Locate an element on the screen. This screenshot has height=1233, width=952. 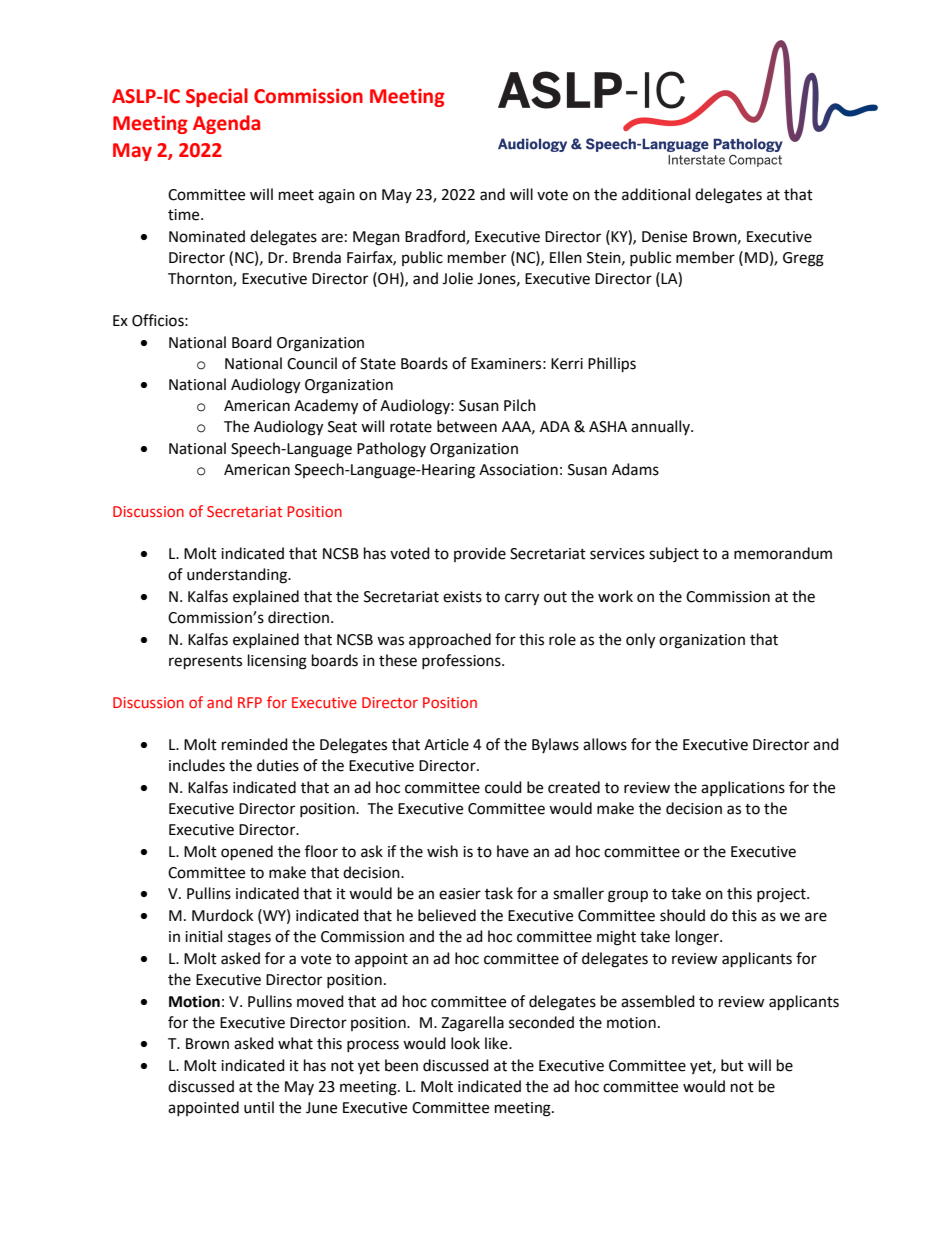
understanding is located at coordinates (238, 576).
